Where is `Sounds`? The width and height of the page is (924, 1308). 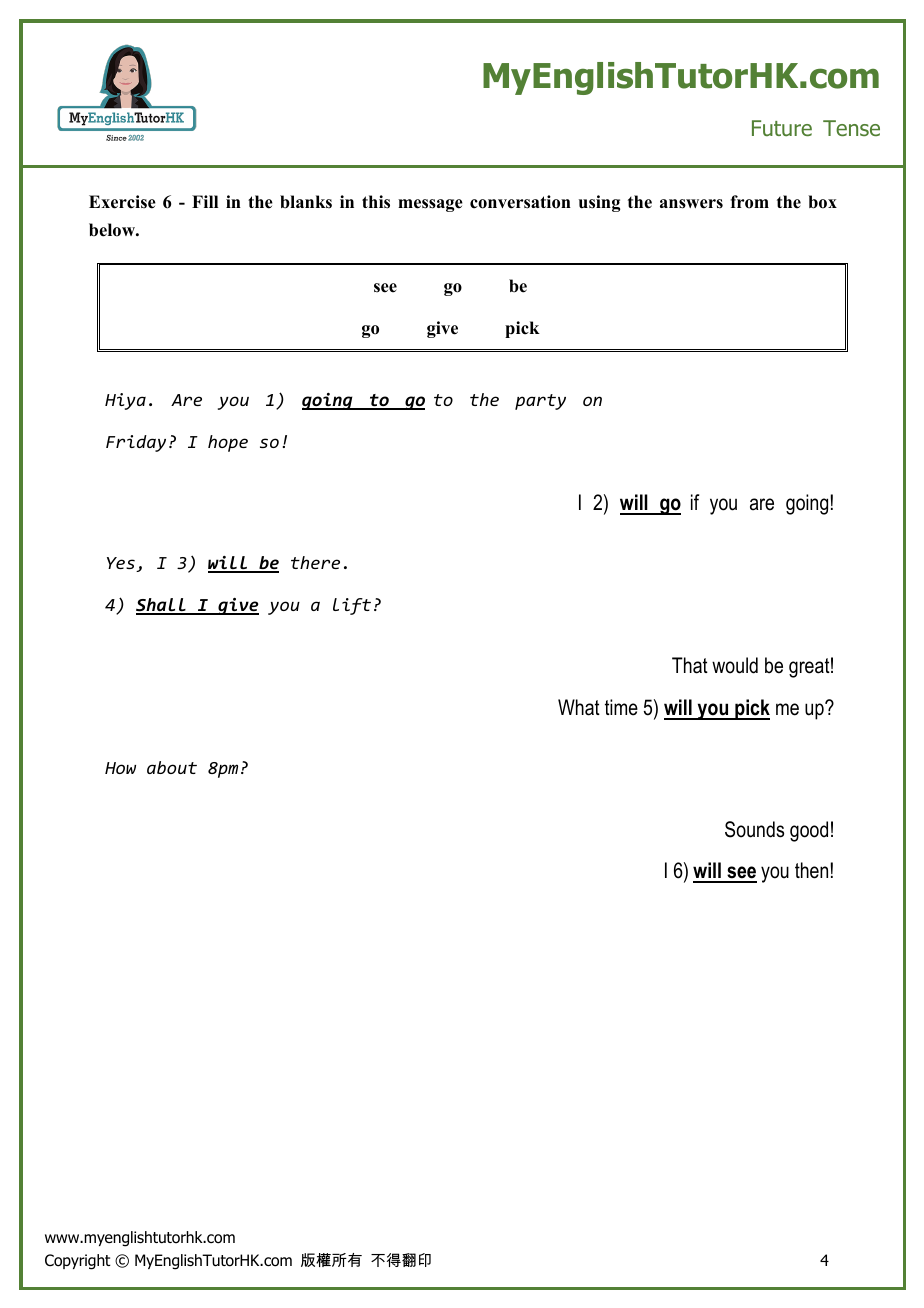
Sounds is located at coordinates (754, 829).
